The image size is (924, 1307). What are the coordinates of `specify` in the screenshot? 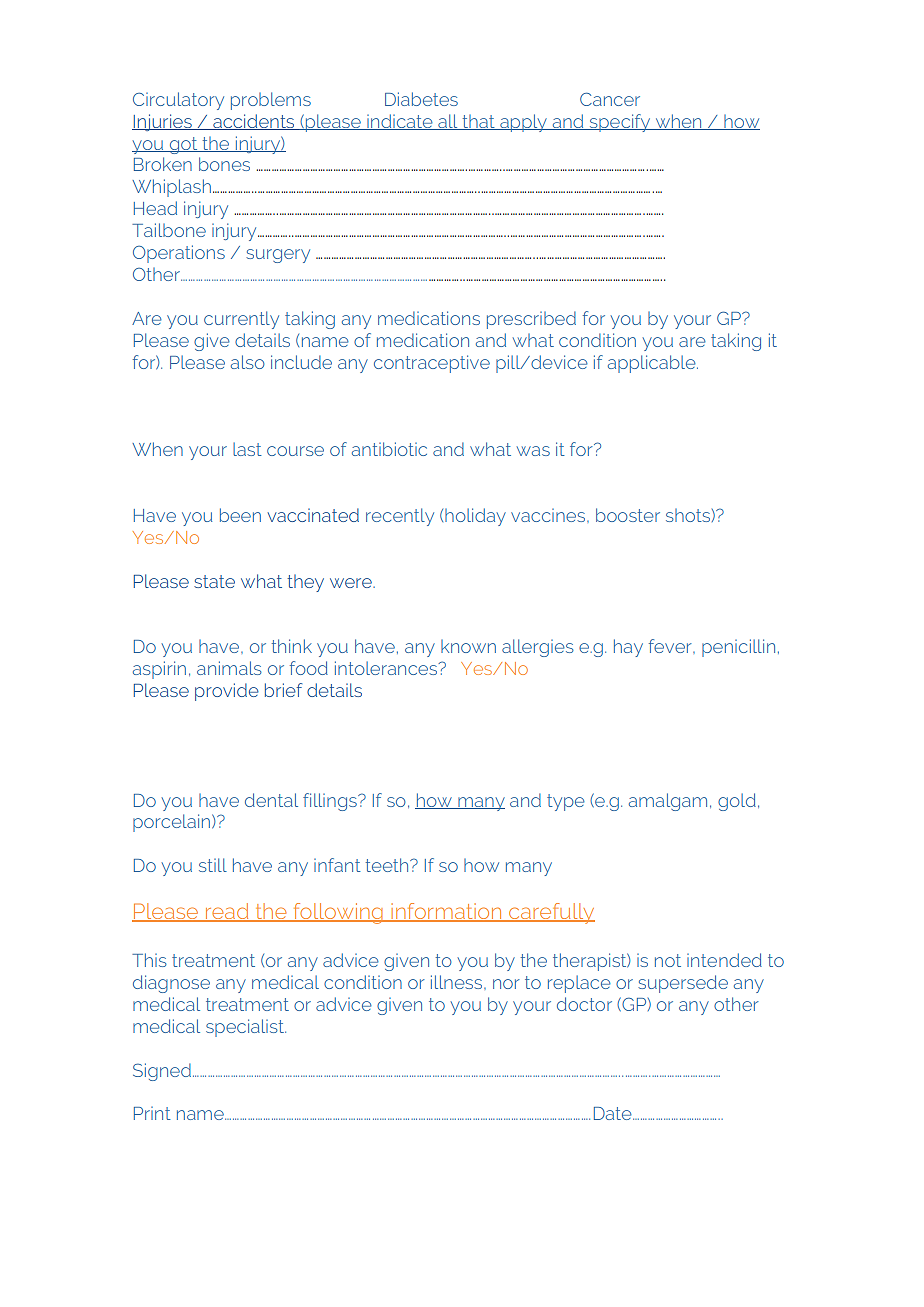 It's located at (620, 123).
